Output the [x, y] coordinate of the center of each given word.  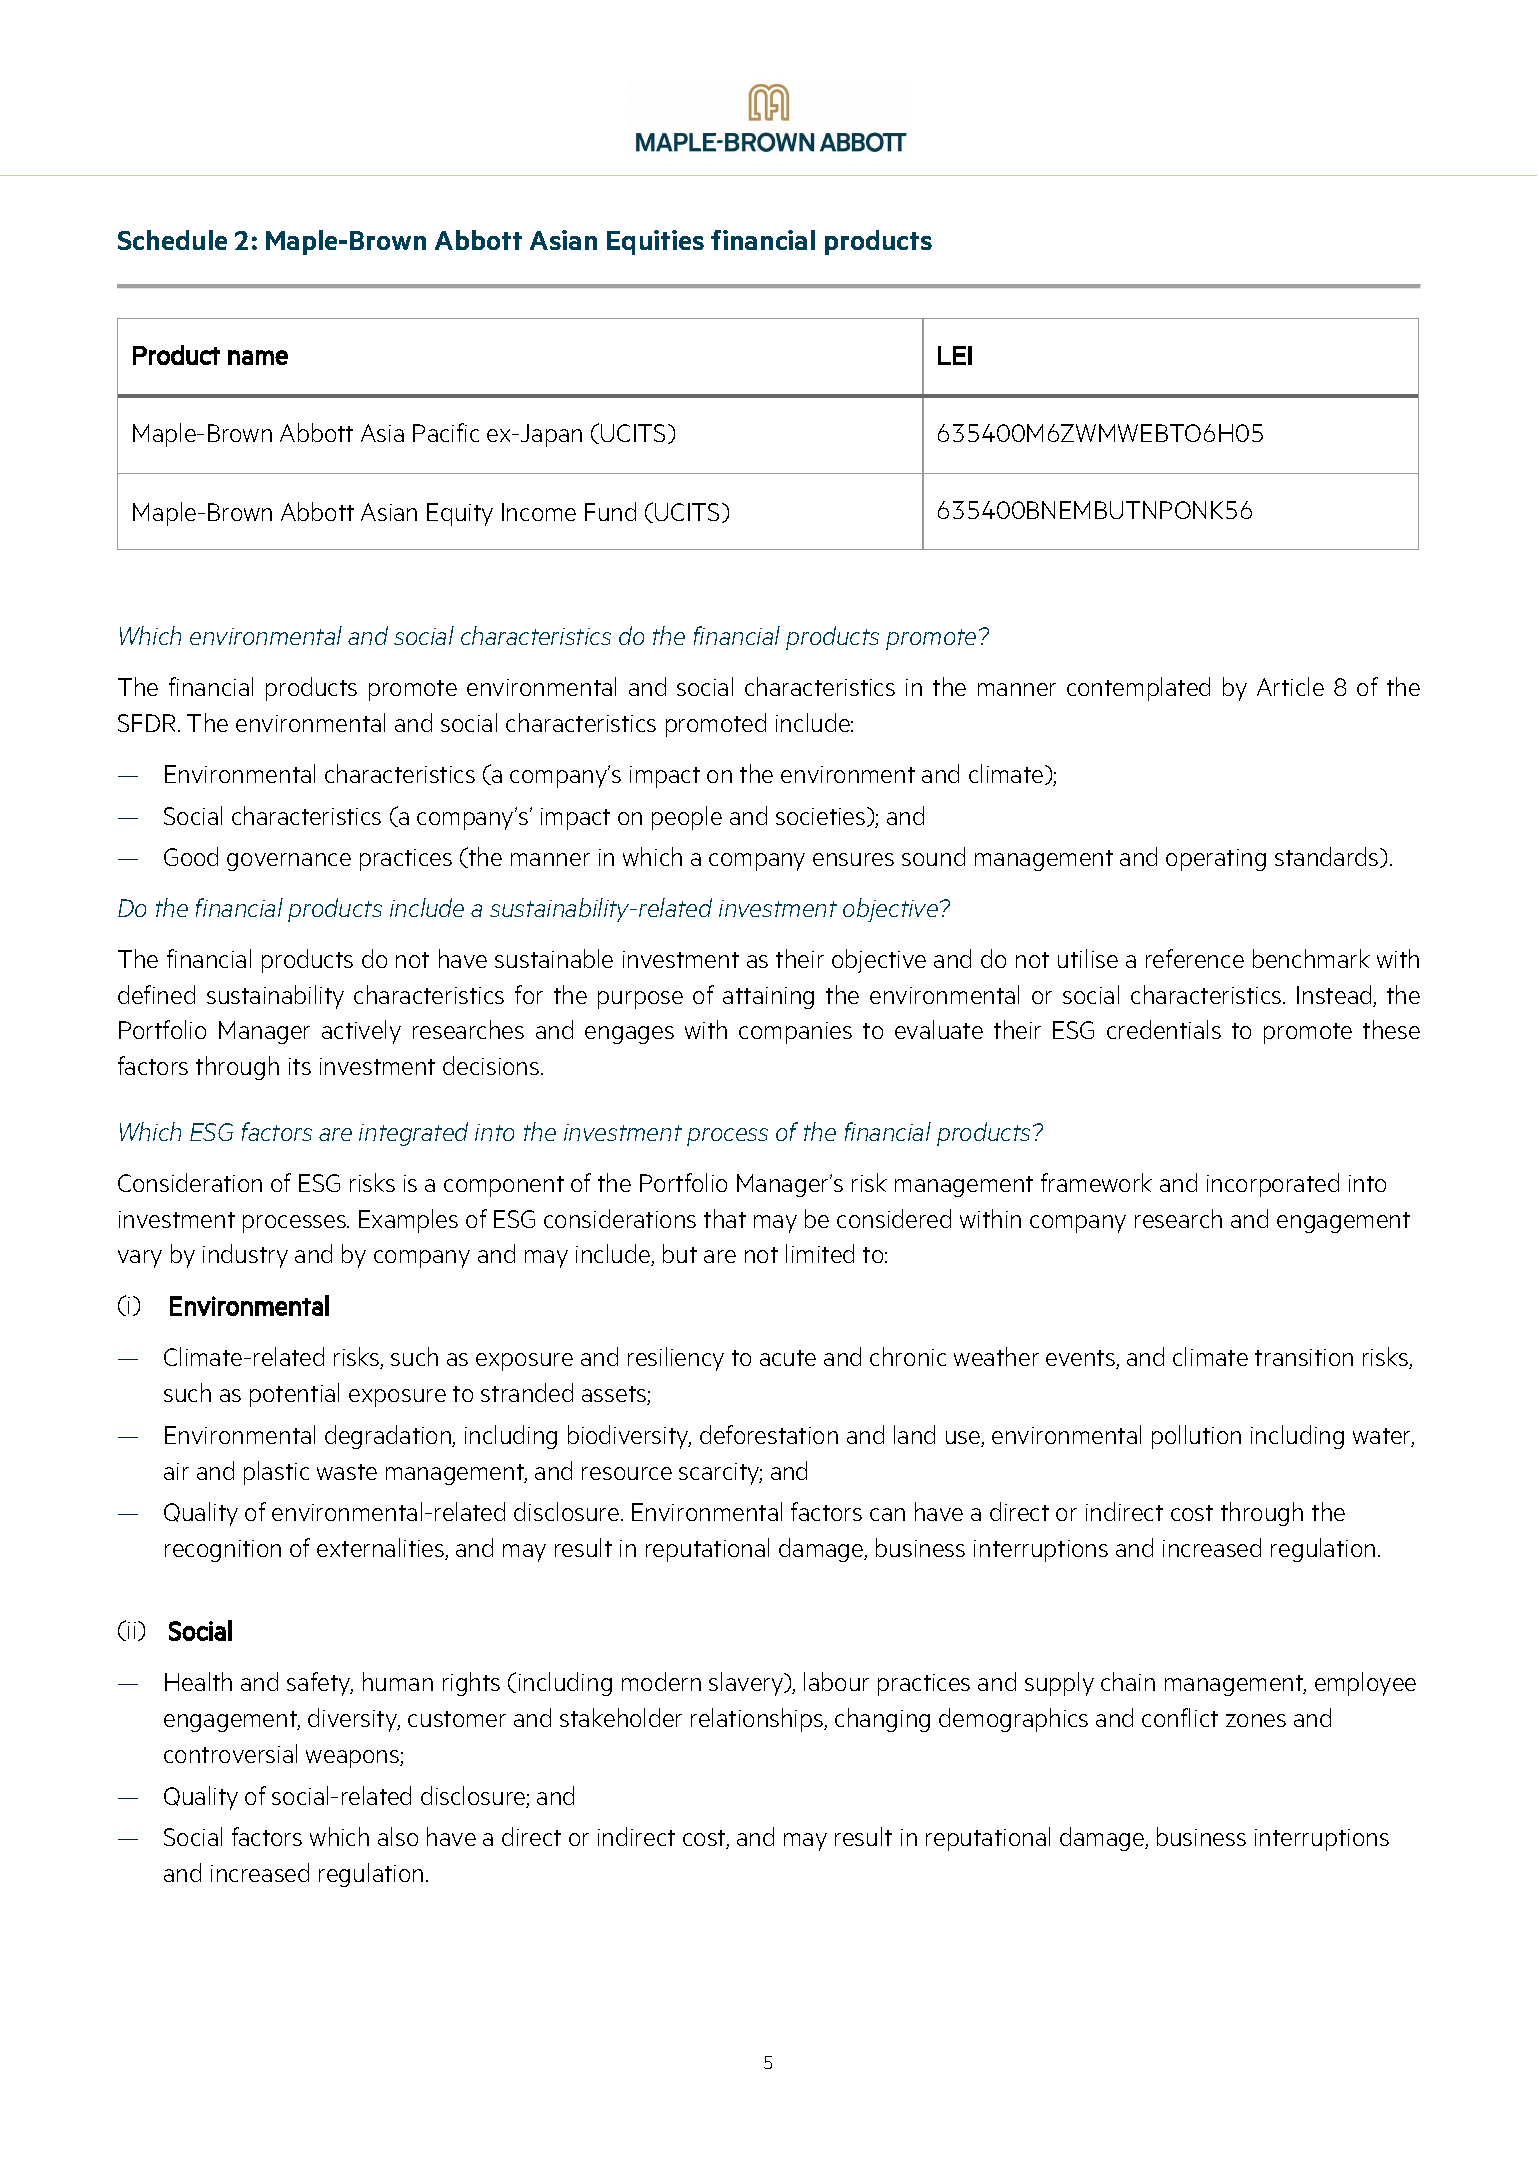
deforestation [769, 1434]
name [258, 357]
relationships [758, 1720]
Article [1290, 686]
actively [361, 1032]
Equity [460, 514]
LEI [955, 355]
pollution [1196, 1437]
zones [1256, 1720]
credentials [1164, 1029]
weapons [353, 1759]
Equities [655, 242]
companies [795, 1033]
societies [822, 817]
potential [294, 1395]
